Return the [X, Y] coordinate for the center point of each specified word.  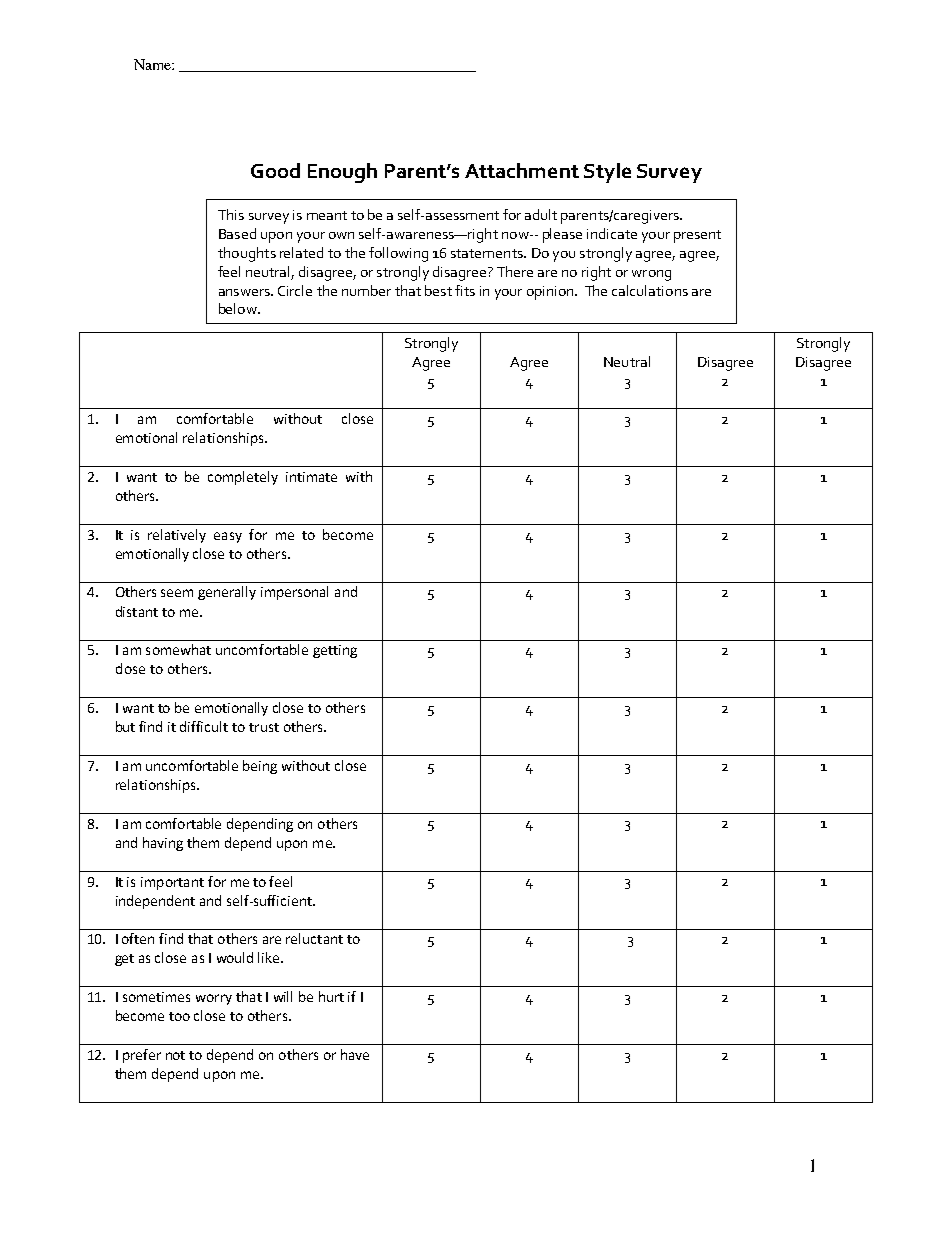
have [355, 1054]
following [398, 254]
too [179, 1016]
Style [607, 173]
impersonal [294, 593]
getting [335, 651]
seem [177, 593]
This [231, 214]
